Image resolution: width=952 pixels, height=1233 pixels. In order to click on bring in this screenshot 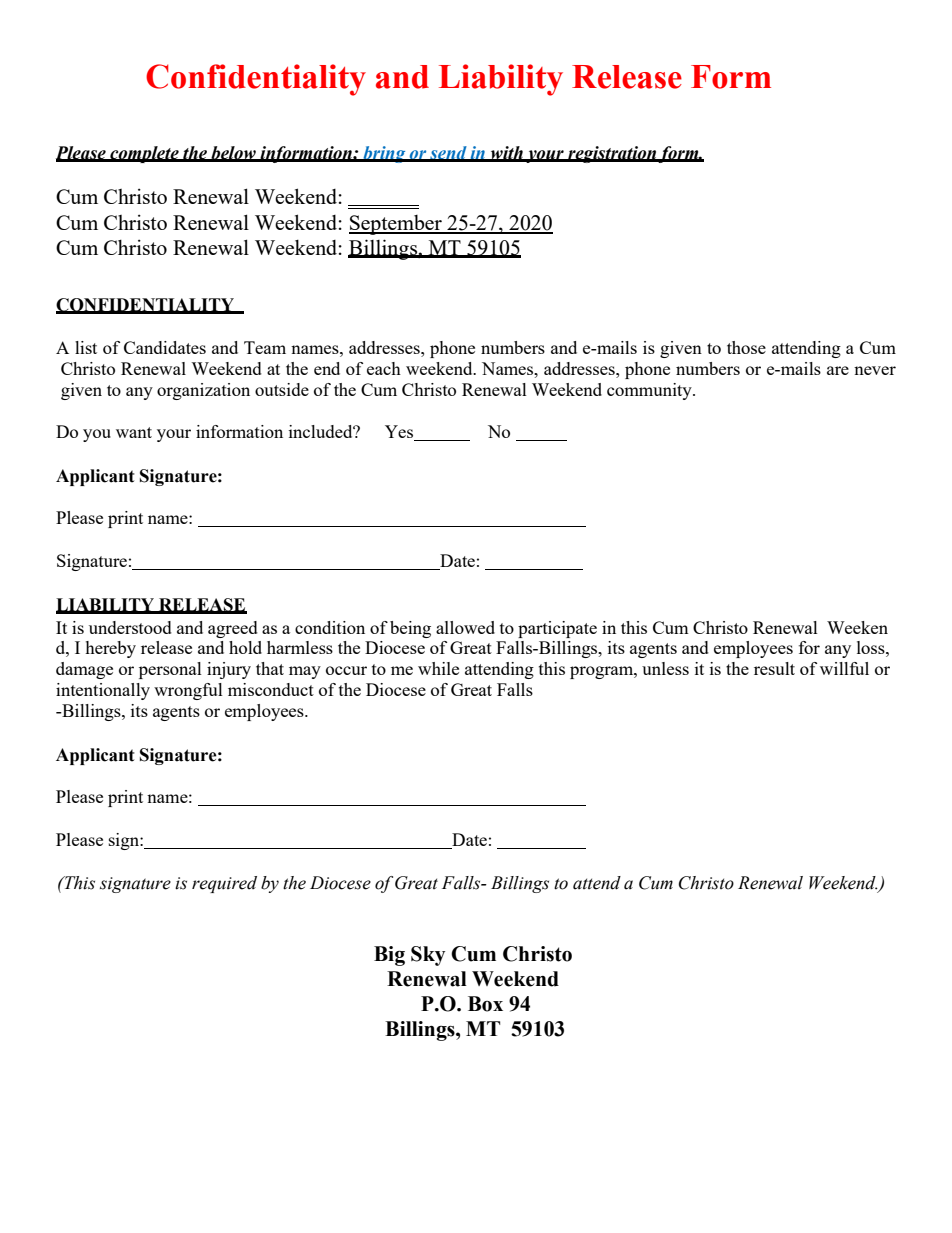, I will do `click(384, 154)`.
